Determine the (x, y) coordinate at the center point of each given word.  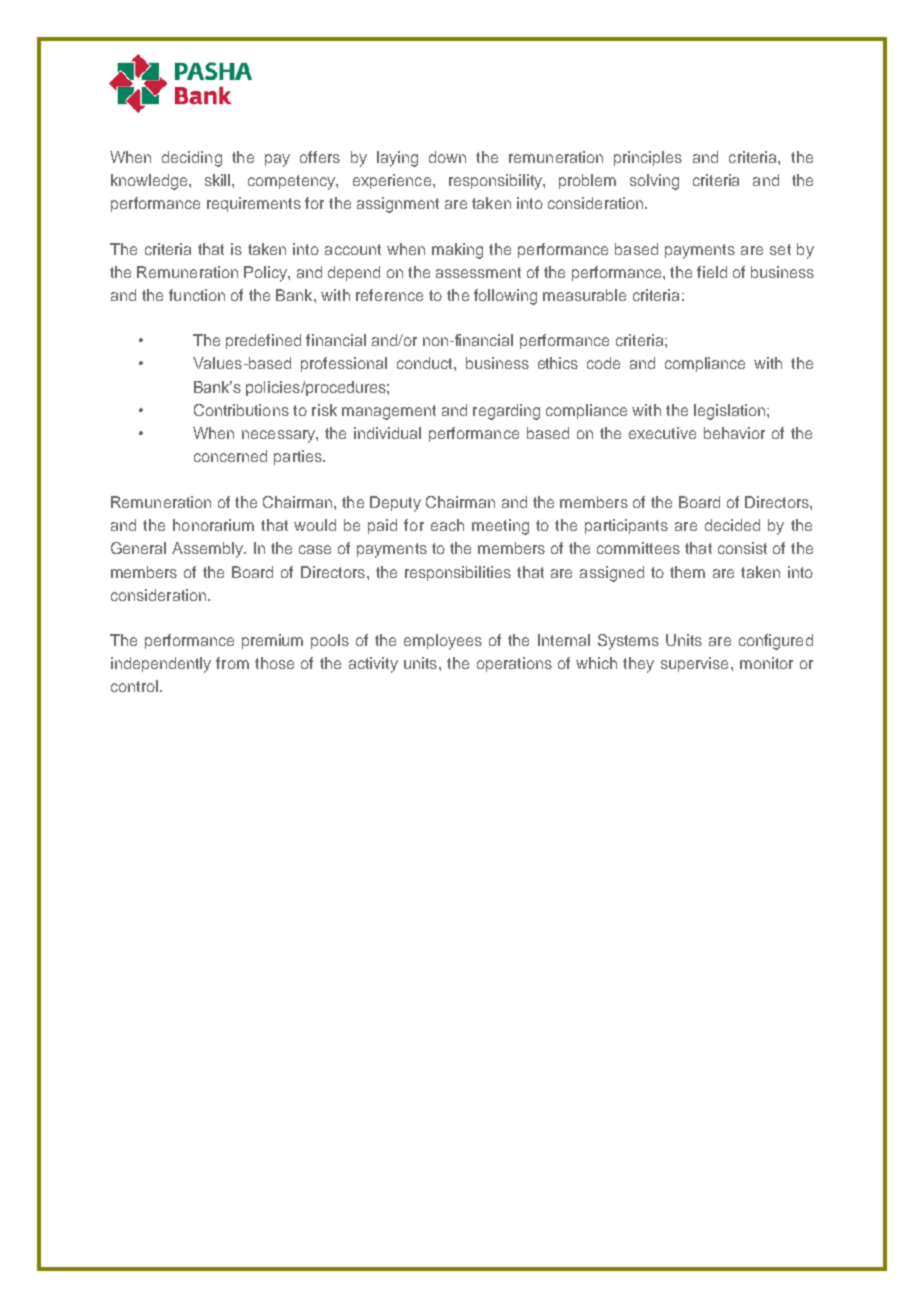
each (447, 525)
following (505, 297)
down (447, 157)
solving (654, 182)
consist (742, 548)
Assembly (209, 550)
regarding (506, 412)
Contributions (241, 410)
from (232, 663)
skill (219, 180)
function (197, 295)
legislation (729, 412)
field (712, 272)
